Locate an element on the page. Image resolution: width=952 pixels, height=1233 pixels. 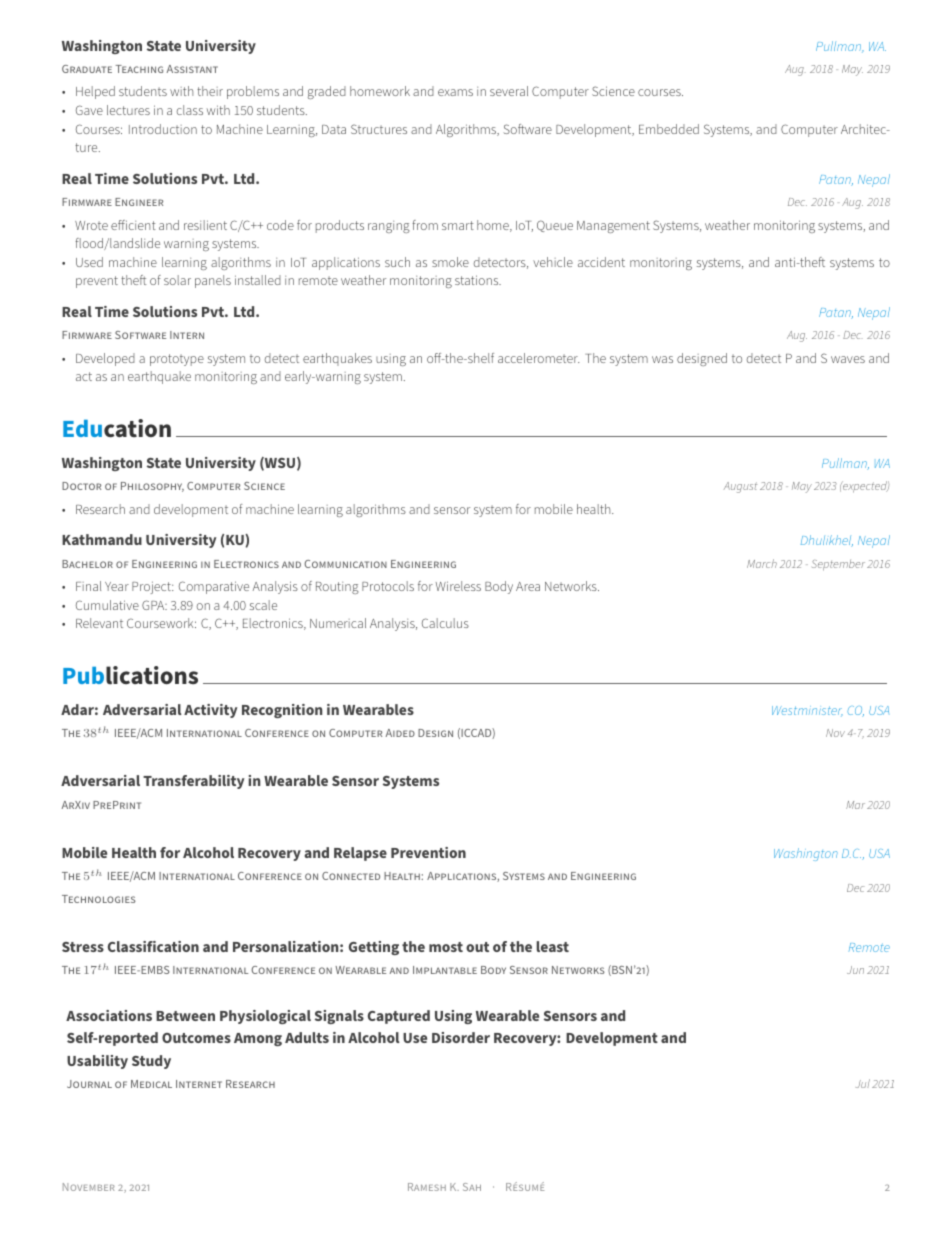
March is located at coordinates (762, 563).
